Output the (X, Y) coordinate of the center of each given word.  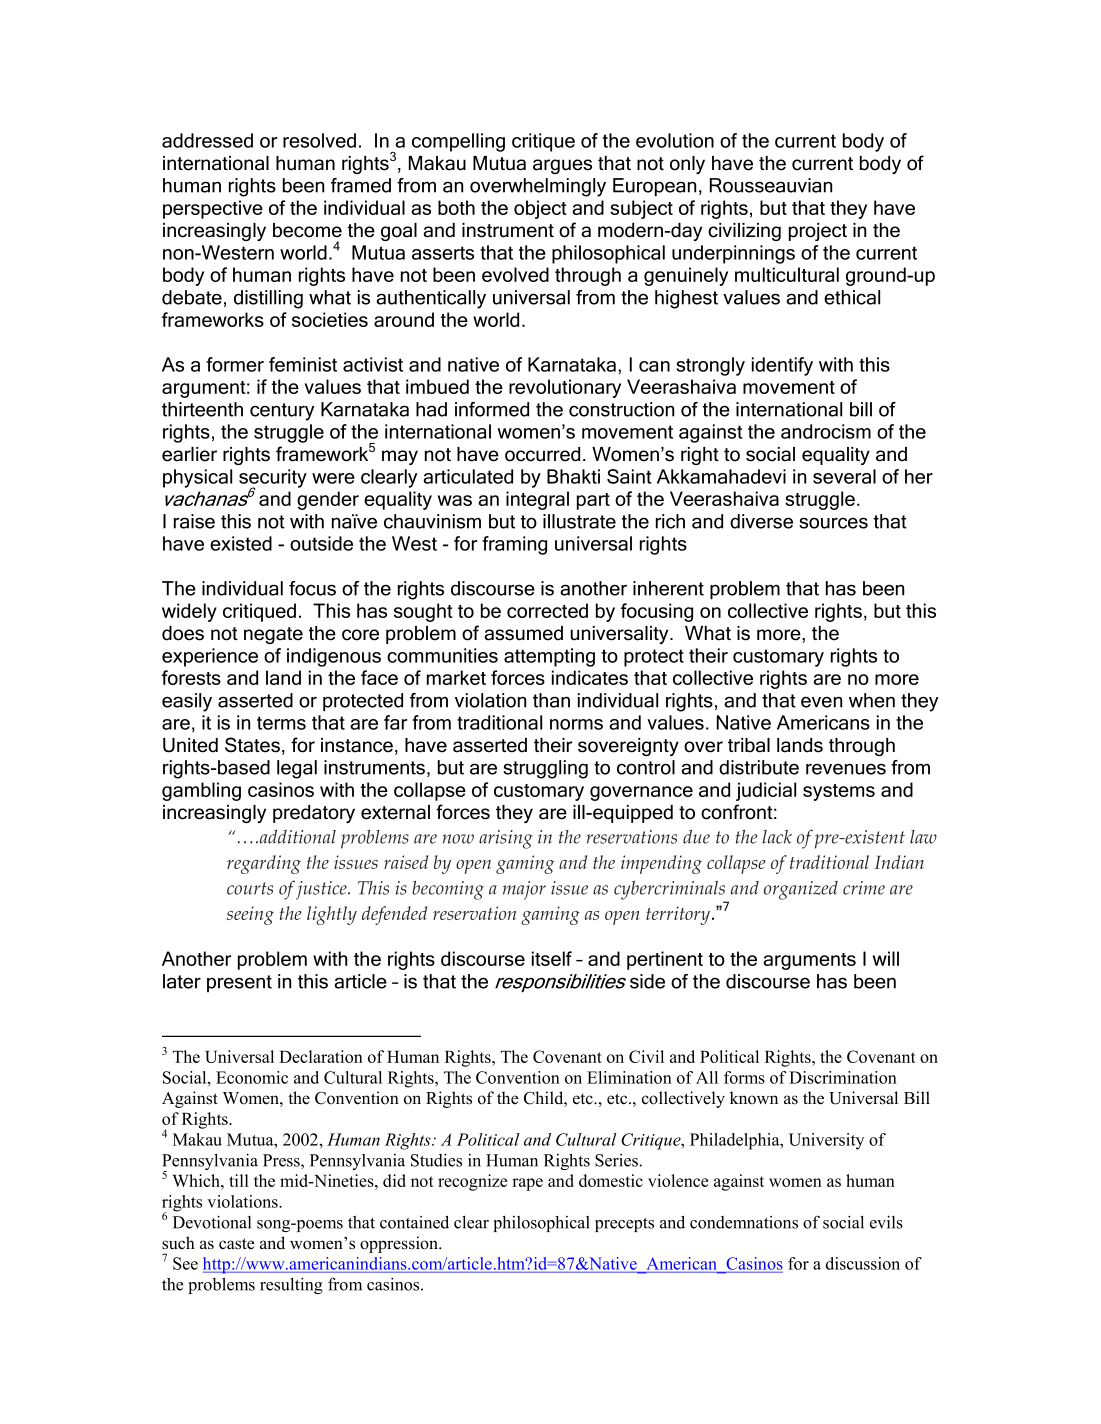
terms (281, 723)
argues (562, 166)
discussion (863, 1263)
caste (237, 1244)
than (551, 700)
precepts (624, 1225)
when (872, 700)
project (818, 232)
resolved (319, 140)
